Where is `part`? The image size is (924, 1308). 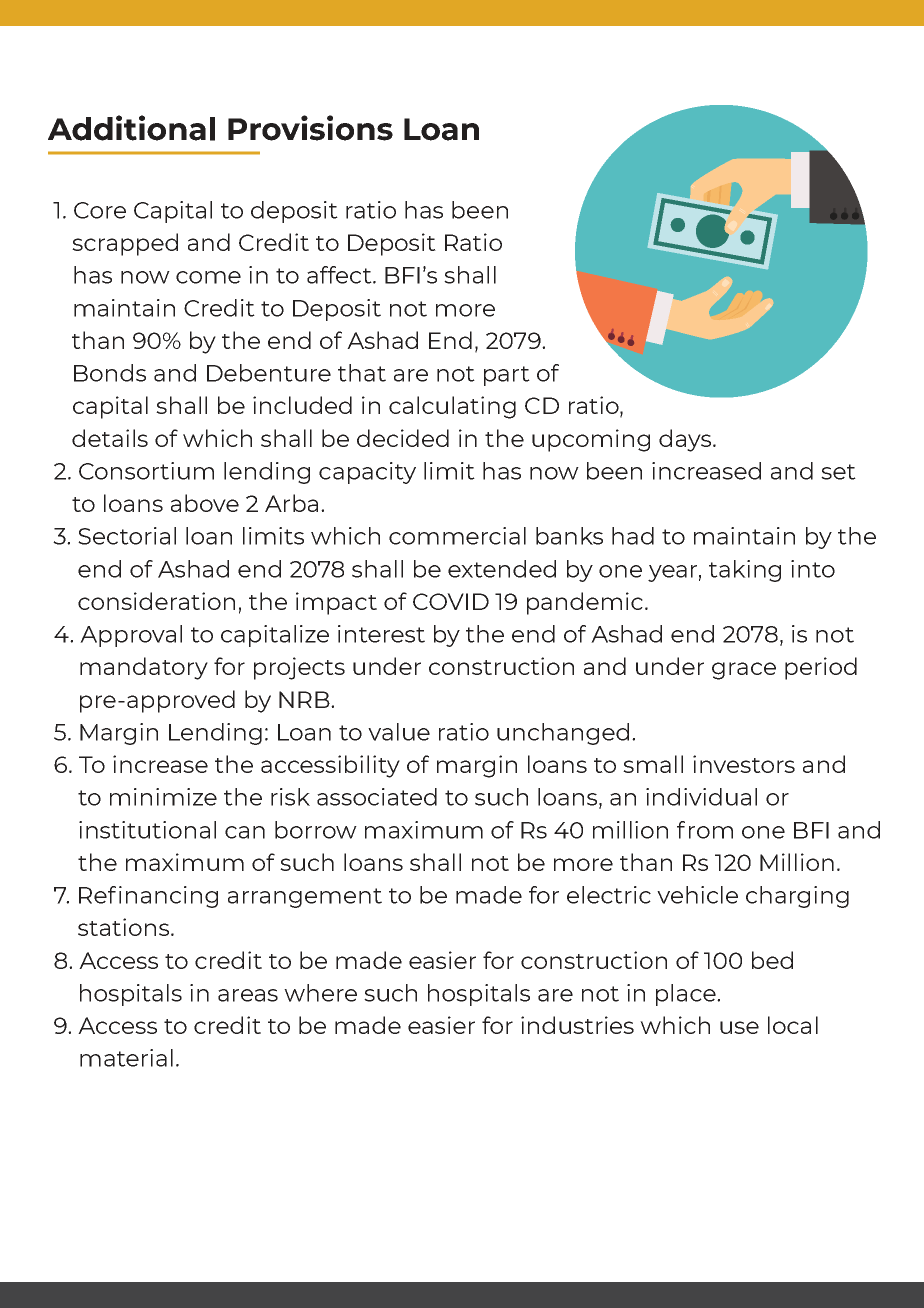 part is located at coordinates (507, 376).
